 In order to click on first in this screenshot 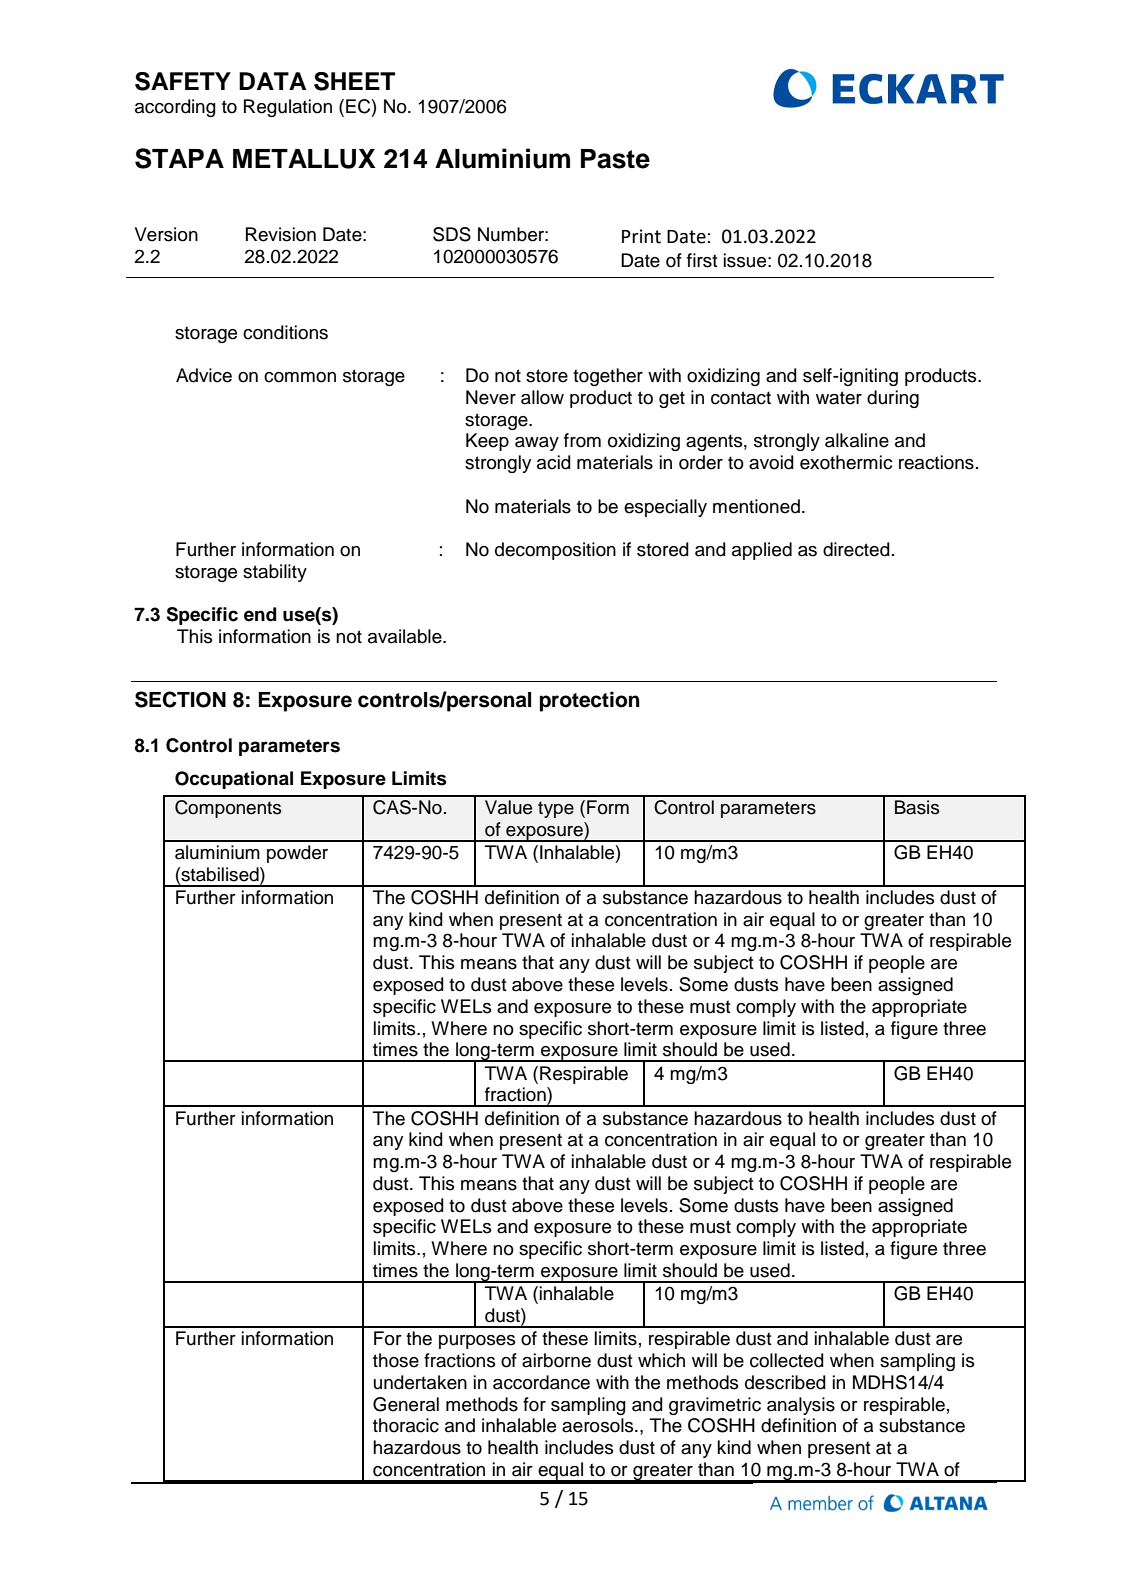, I will do `click(702, 260)`.
